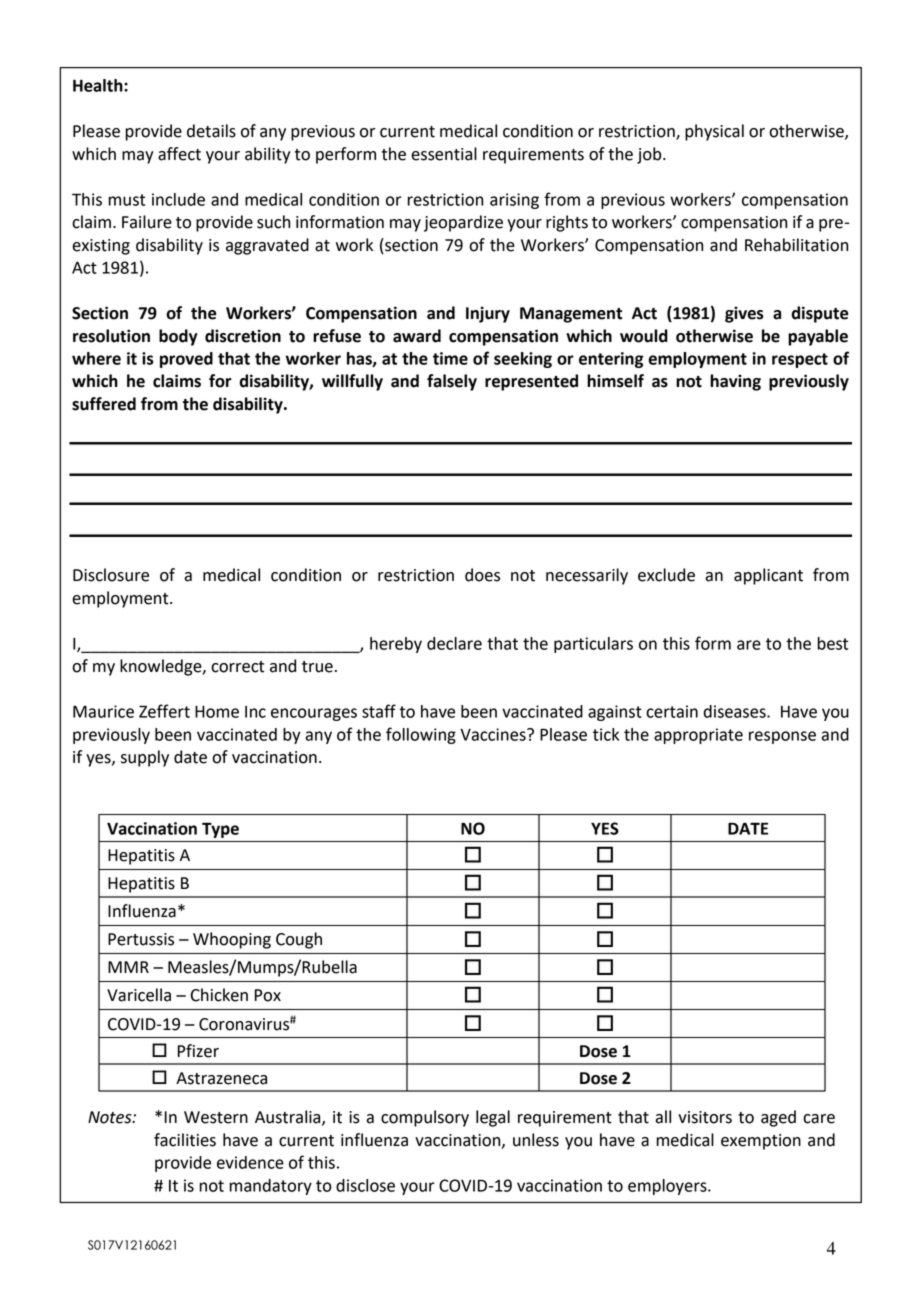  Describe the element at coordinates (714, 132) in the image. I see `physical` at that location.
